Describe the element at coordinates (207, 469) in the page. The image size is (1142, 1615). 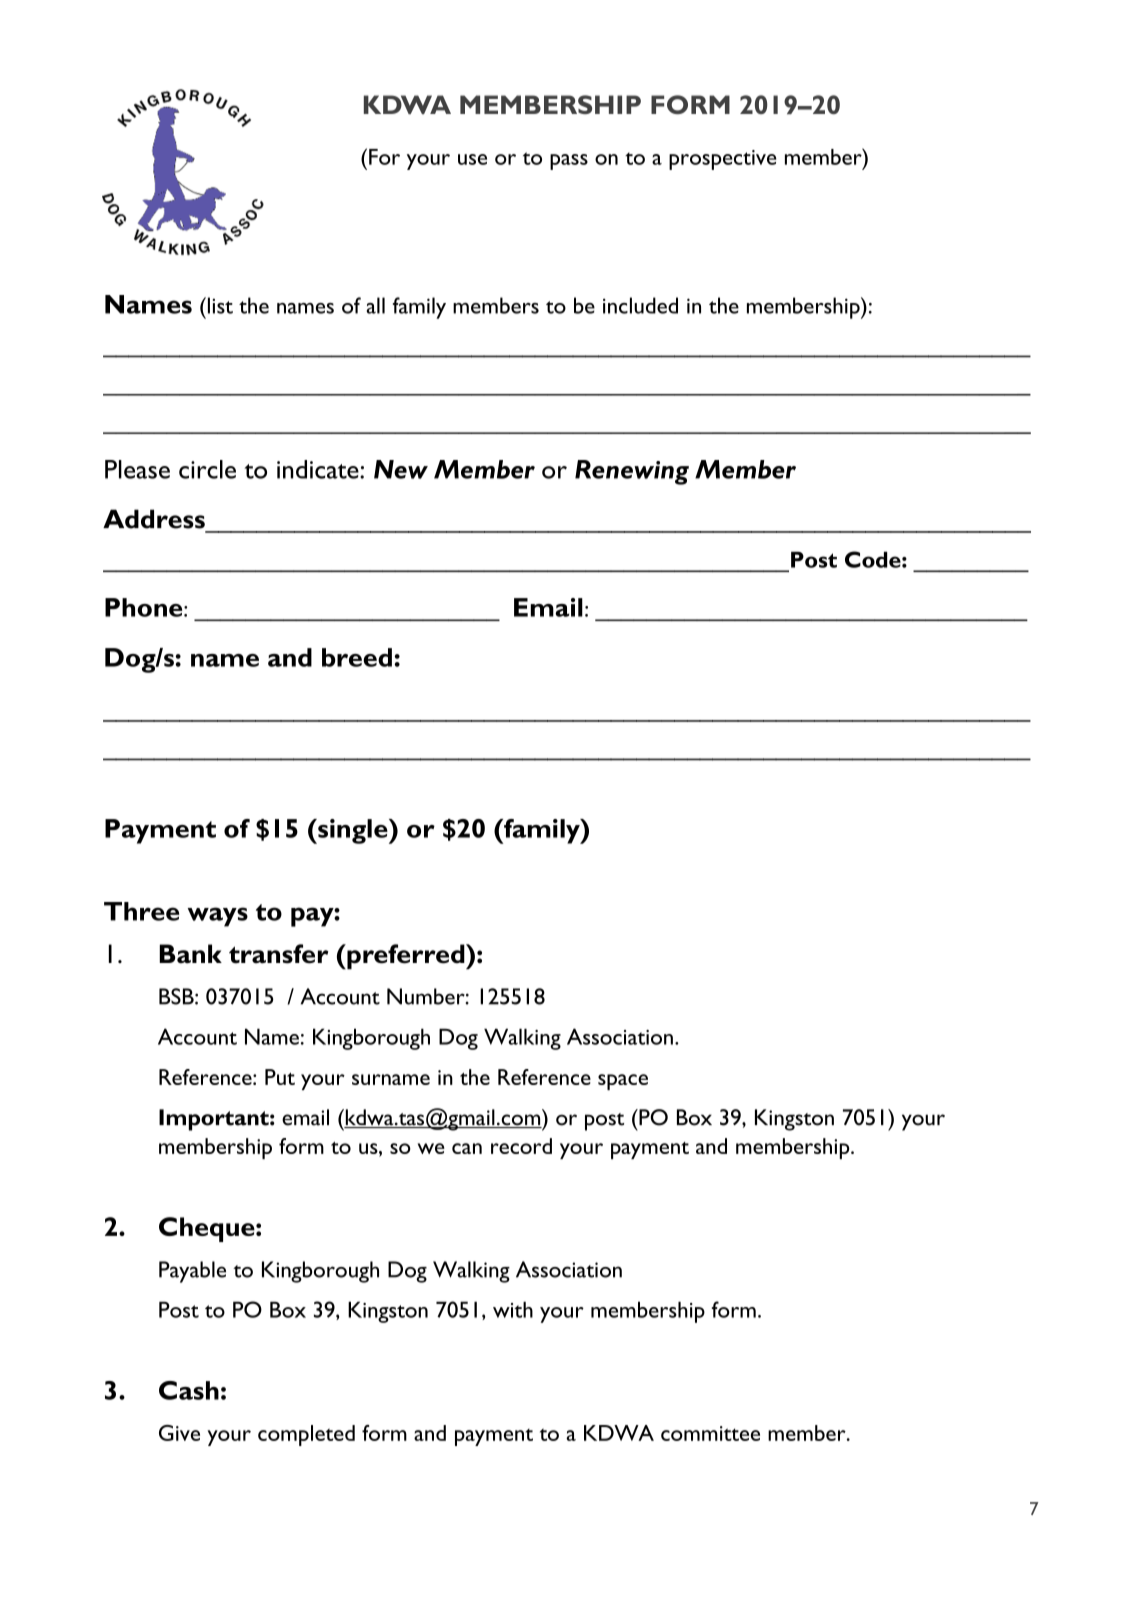
I see `circle` at that location.
